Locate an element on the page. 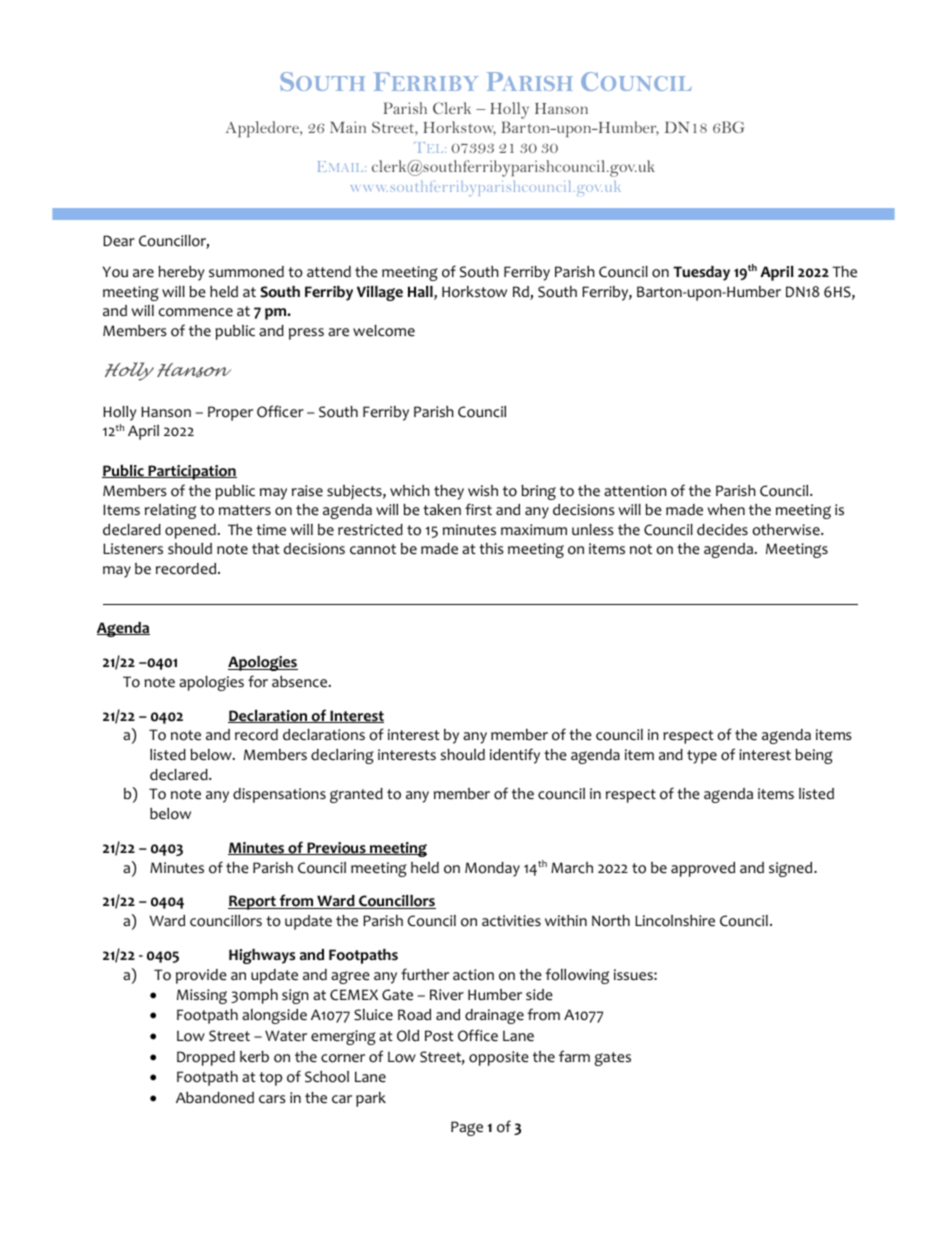 The image size is (952, 1233). for is located at coordinates (258, 681).
